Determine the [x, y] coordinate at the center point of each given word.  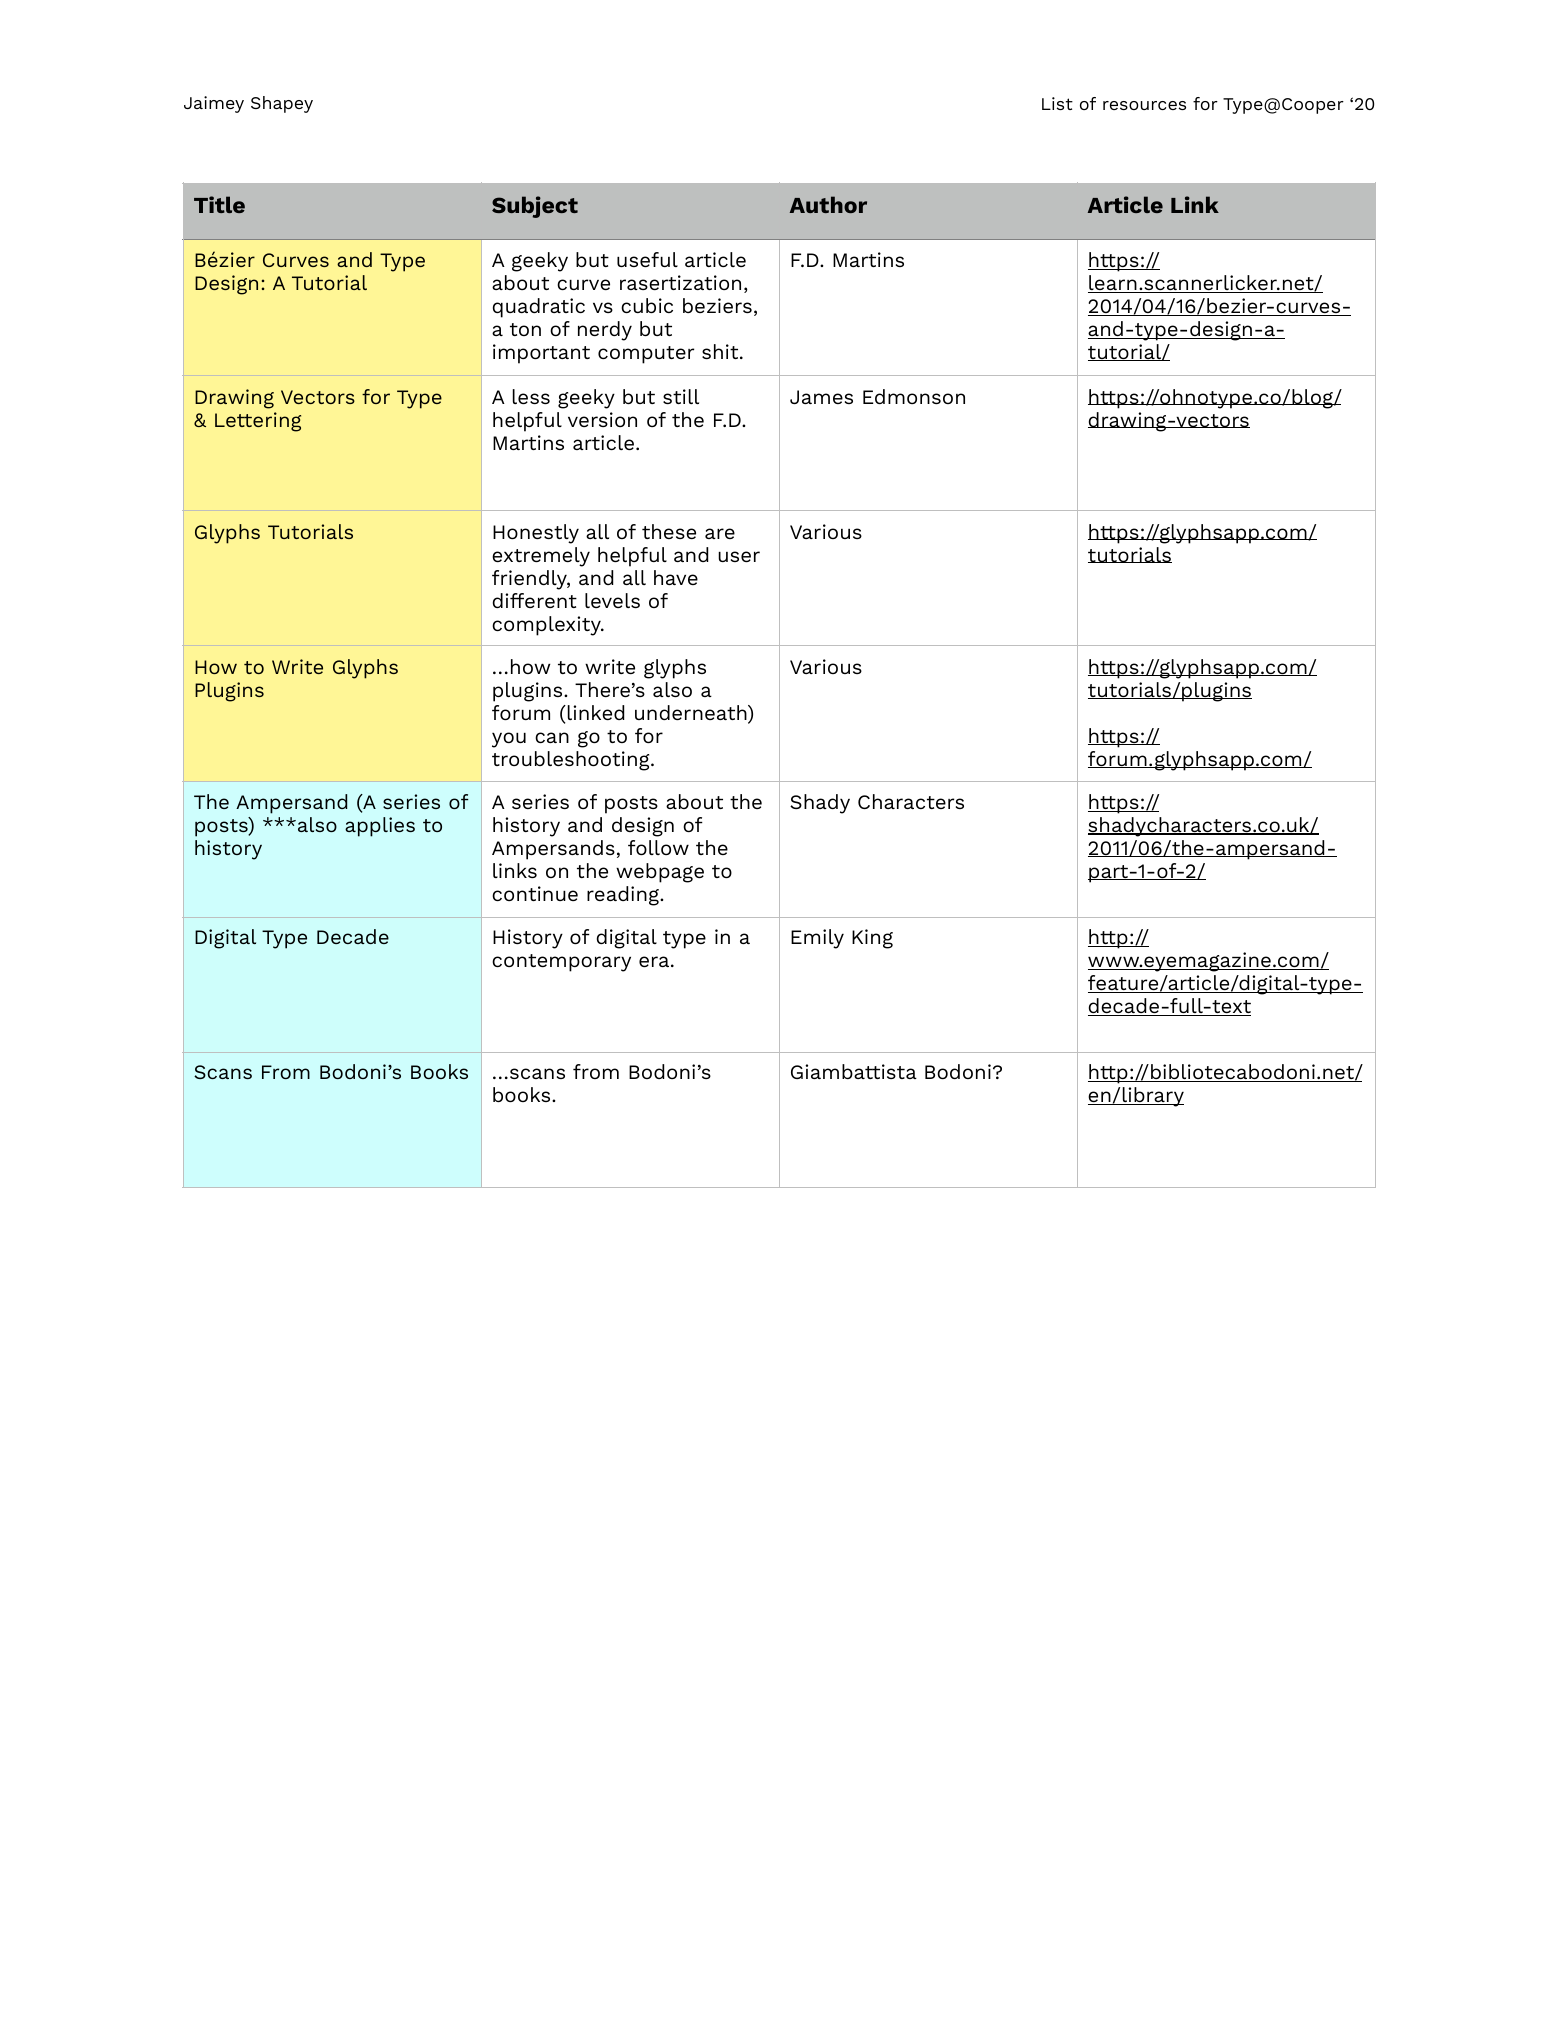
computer [646, 355]
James [821, 397]
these [669, 531]
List [1057, 103]
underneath [692, 714]
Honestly [536, 534]
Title [219, 204]
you [509, 740]
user [739, 556]
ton [525, 329]
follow [658, 847]
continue [535, 893]
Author [828, 204]
